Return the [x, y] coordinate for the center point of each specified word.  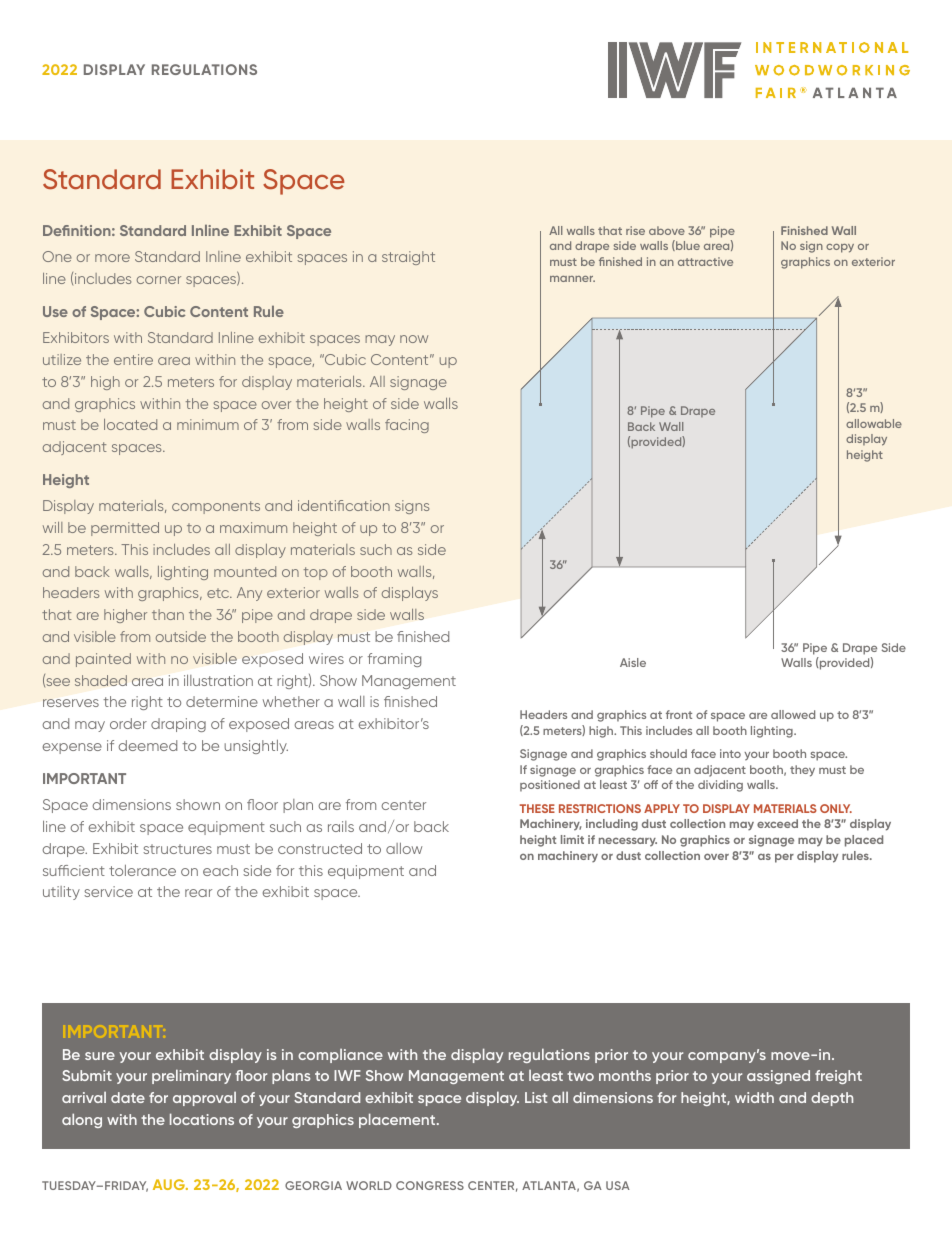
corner [159, 280]
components [216, 507]
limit [572, 839]
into [730, 753]
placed [864, 841]
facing [407, 426]
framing [394, 660]
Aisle [633, 662]
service [108, 891]
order [128, 723]
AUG [170, 1184]
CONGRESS [430, 1185]
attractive [705, 261]
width [754, 1097]
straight [408, 258]
